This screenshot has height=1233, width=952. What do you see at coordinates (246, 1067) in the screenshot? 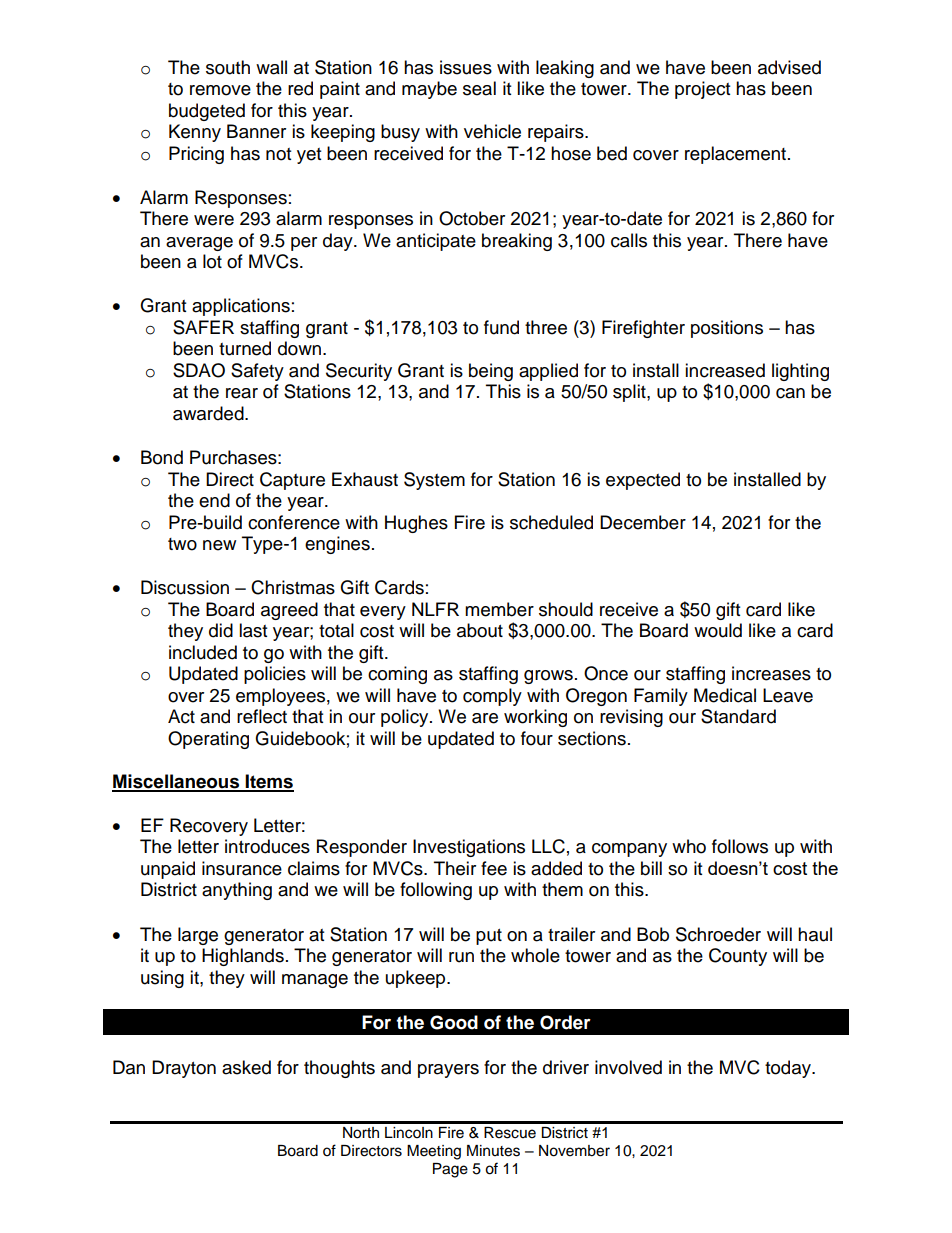
I see `asked` at bounding box center [246, 1067].
